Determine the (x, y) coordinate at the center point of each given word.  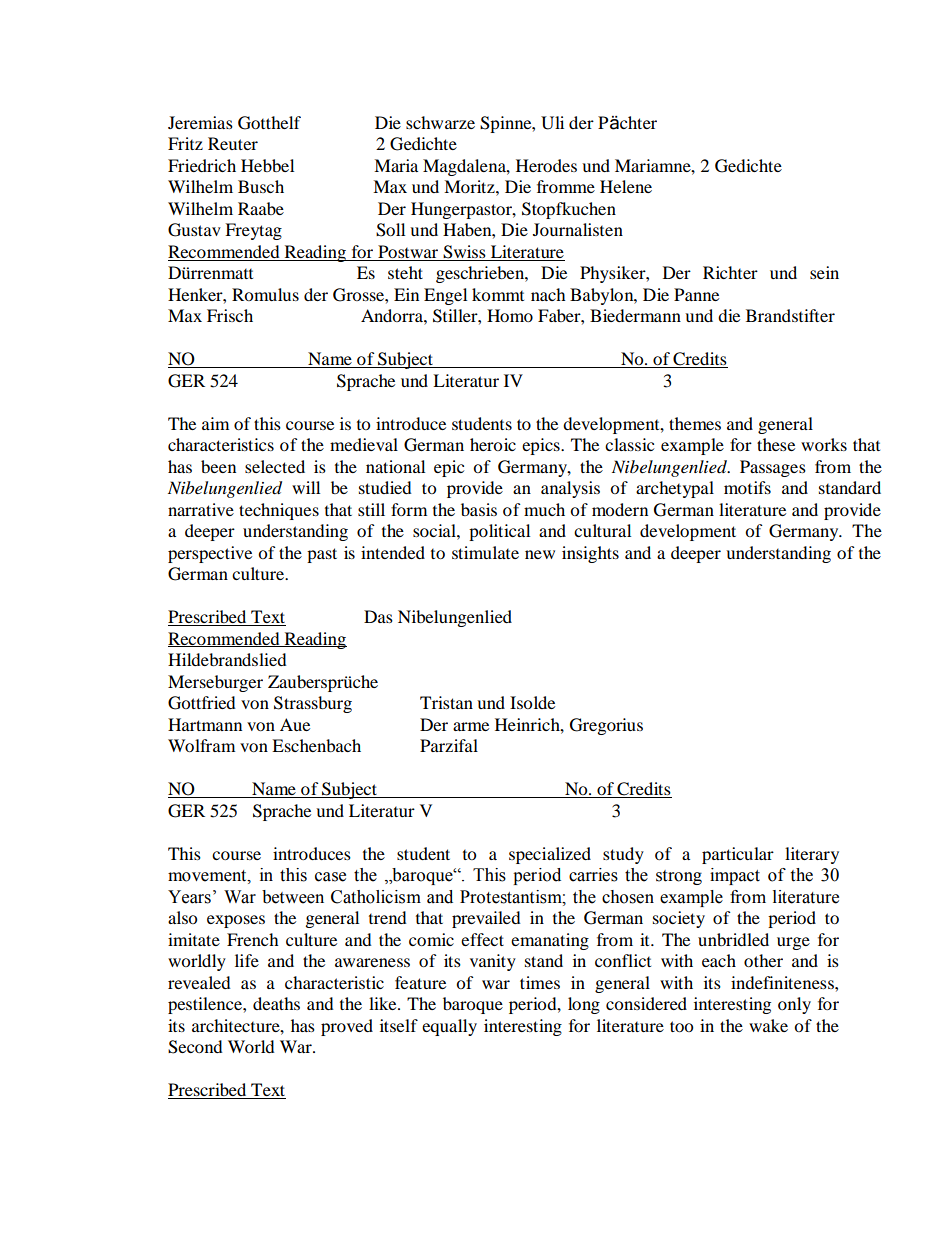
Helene (626, 186)
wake (768, 1025)
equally (449, 1027)
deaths (276, 1003)
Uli (552, 123)
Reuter (233, 143)
